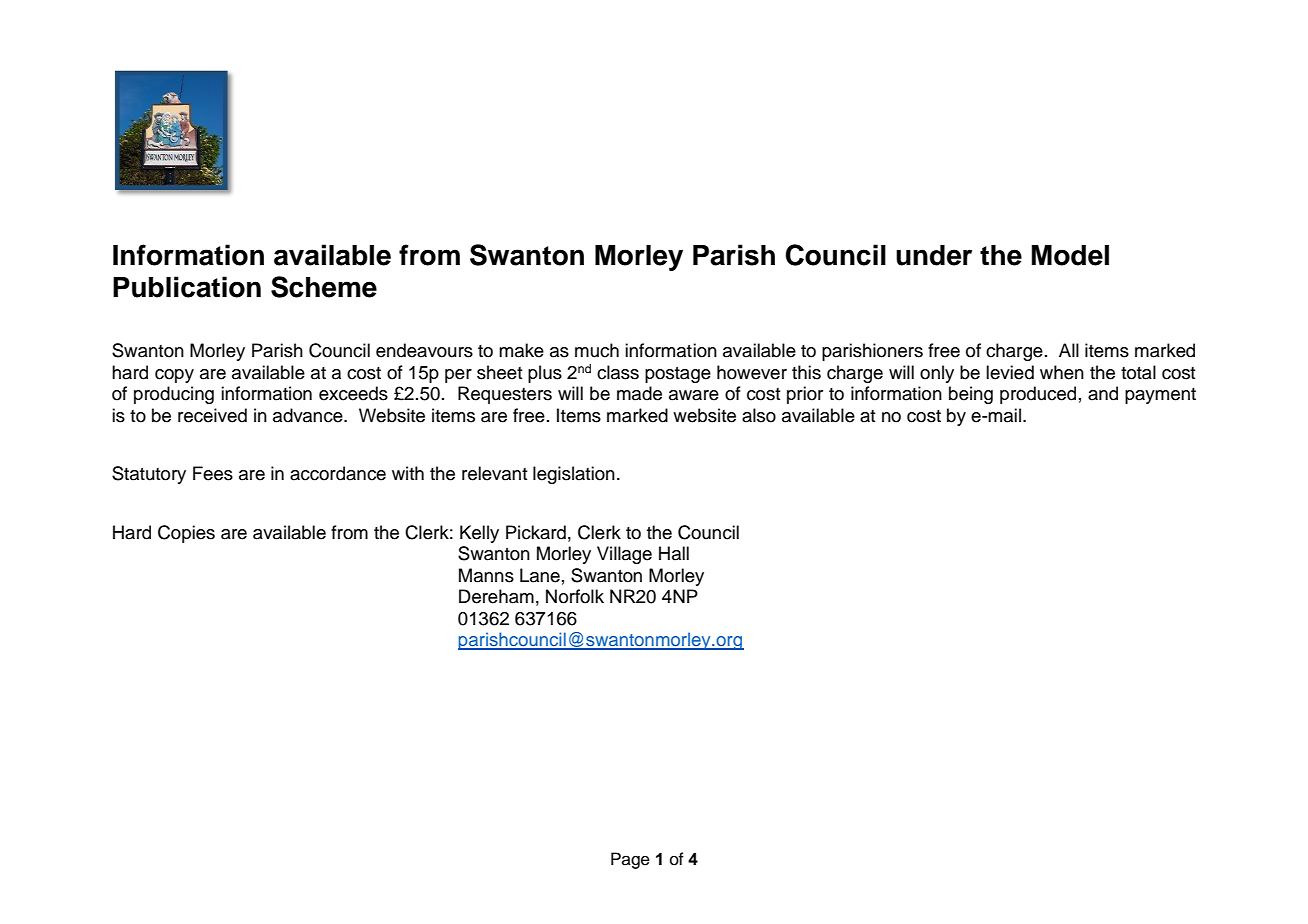 The width and height of the page is (1308, 924). I want to click on Model, so click(1070, 255).
